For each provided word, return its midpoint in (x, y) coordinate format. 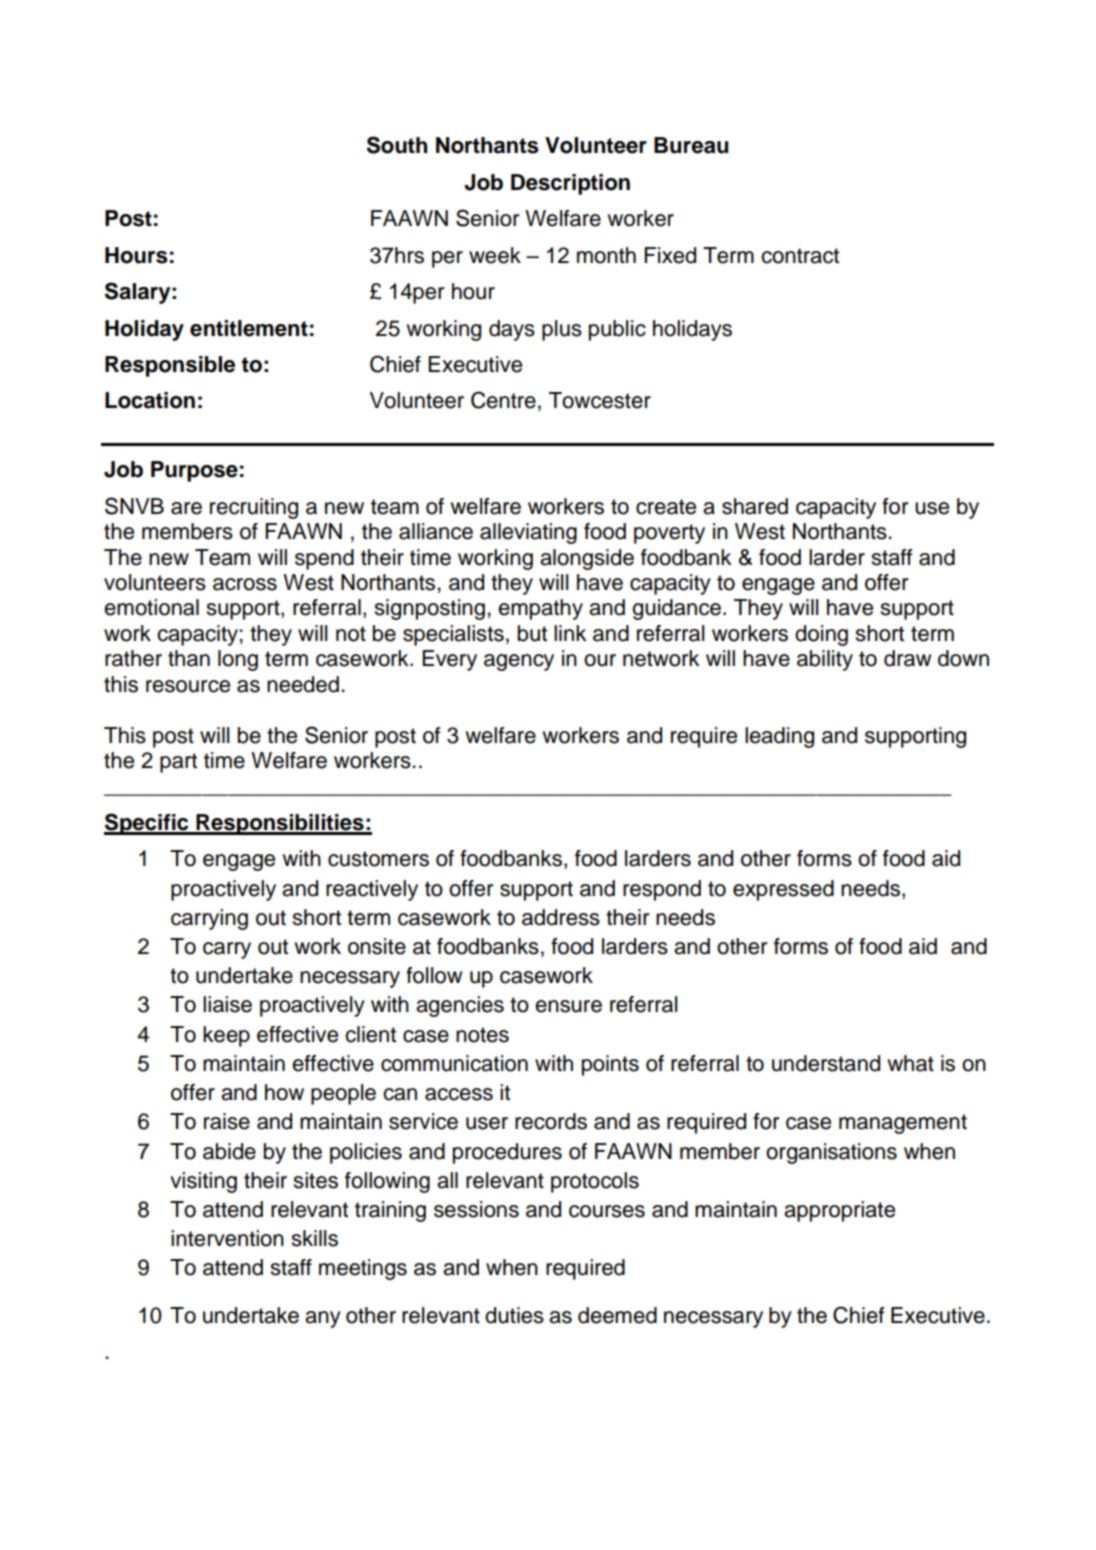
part (178, 763)
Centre (503, 400)
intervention (227, 1238)
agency (519, 662)
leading (779, 737)
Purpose (194, 471)
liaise (227, 1004)
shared (755, 506)
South (397, 145)
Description (570, 184)
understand (826, 1063)
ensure (568, 1006)
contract (800, 256)
